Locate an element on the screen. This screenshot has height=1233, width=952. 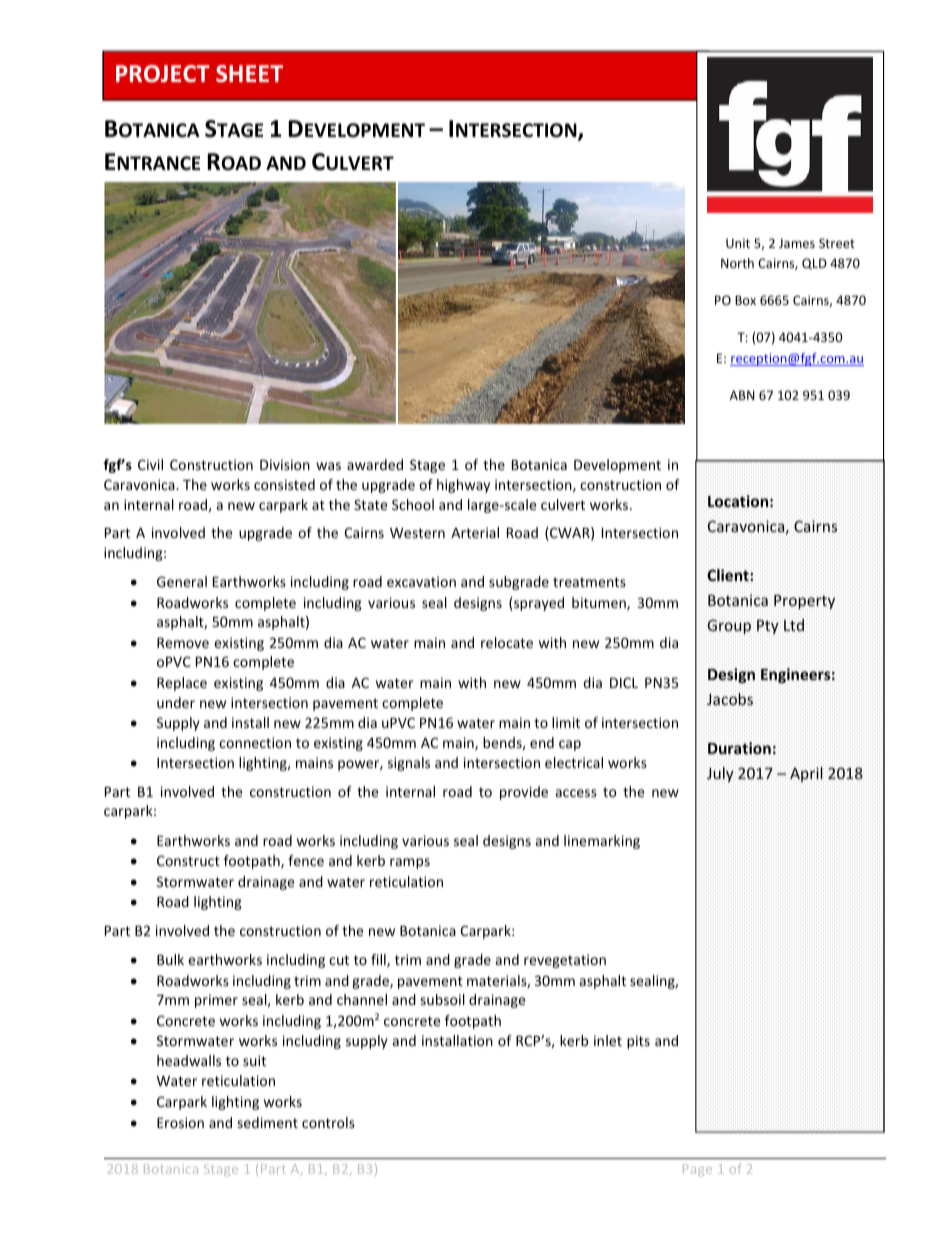
Page is located at coordinates (697, 1170).
